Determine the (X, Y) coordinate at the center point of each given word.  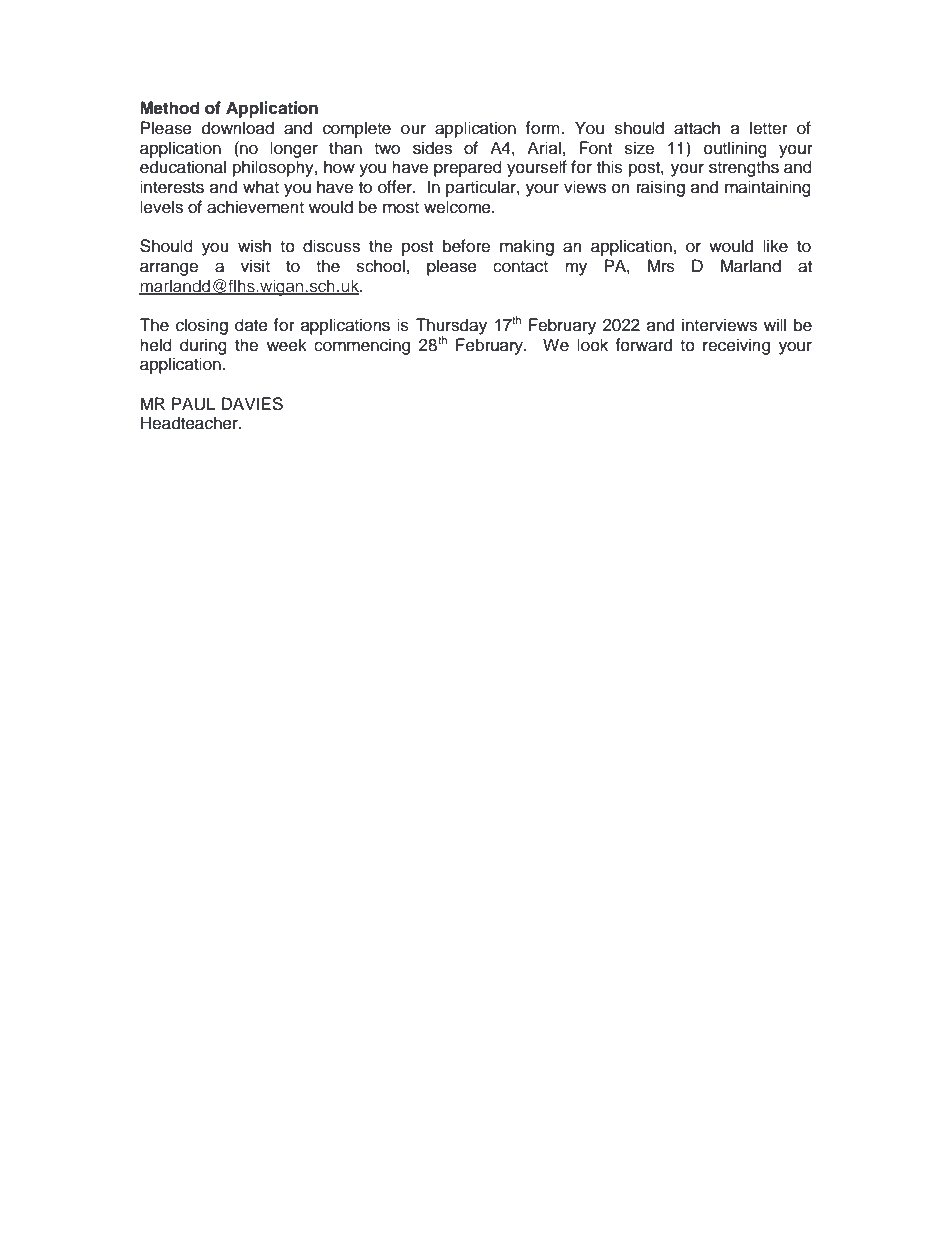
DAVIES (252, 404)
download (238, 128)
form (543, 128)
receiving (736, 346)
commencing (362, 346)
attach (697, 128)
